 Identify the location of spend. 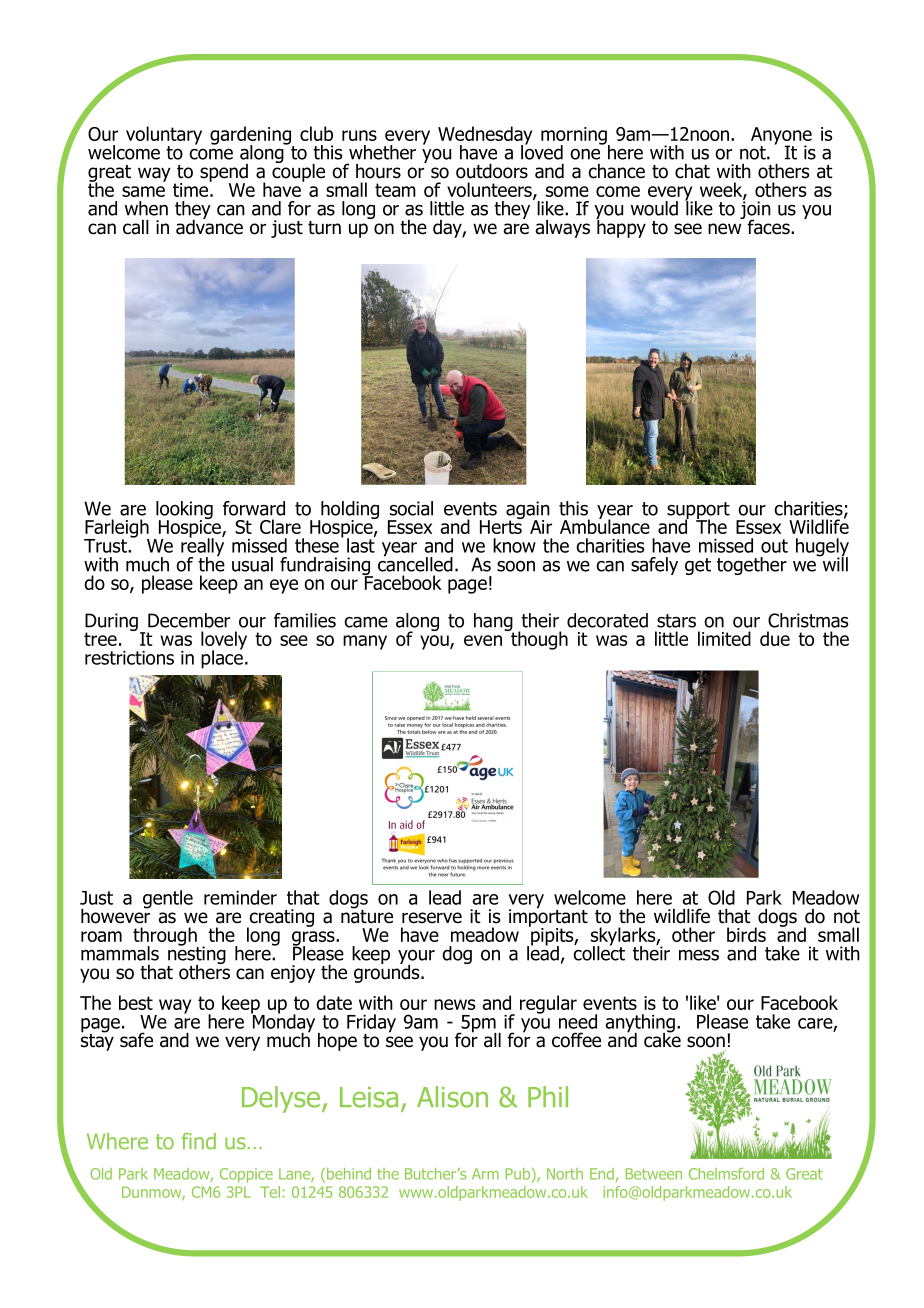
(224, 174).
